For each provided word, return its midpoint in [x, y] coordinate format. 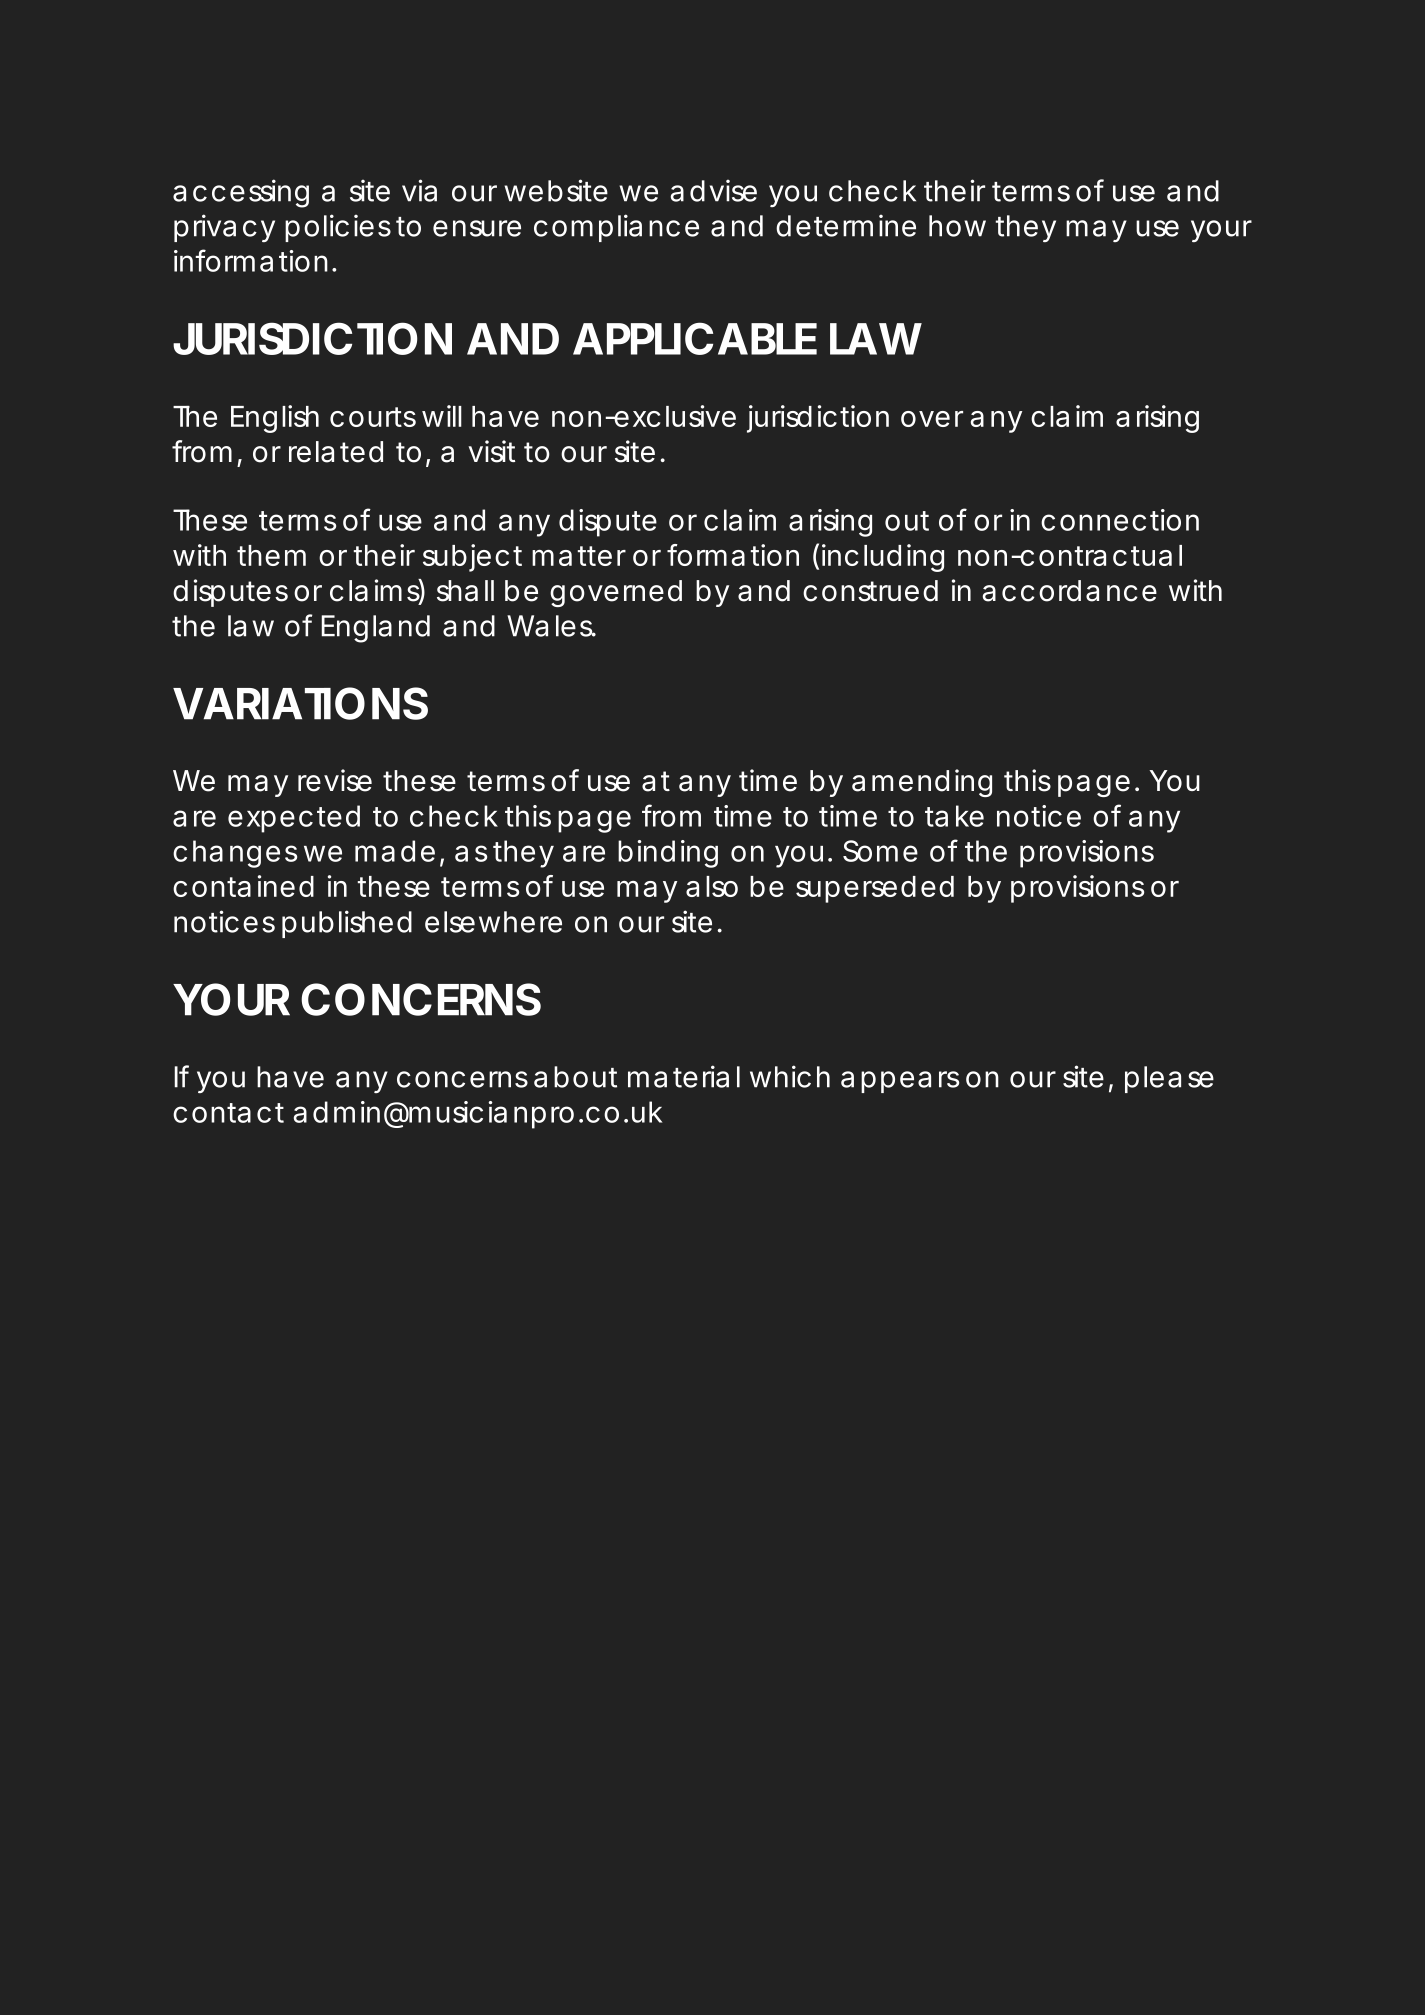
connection [1120, 520]
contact [228, 1113]
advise [714, 190]
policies [338, 228]
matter [579, 556]
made [395, 851]
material [684, 1076]
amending [922, 783]
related [336, 452]
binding [668, 854]
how [957, 226]
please [1169, 1079]
